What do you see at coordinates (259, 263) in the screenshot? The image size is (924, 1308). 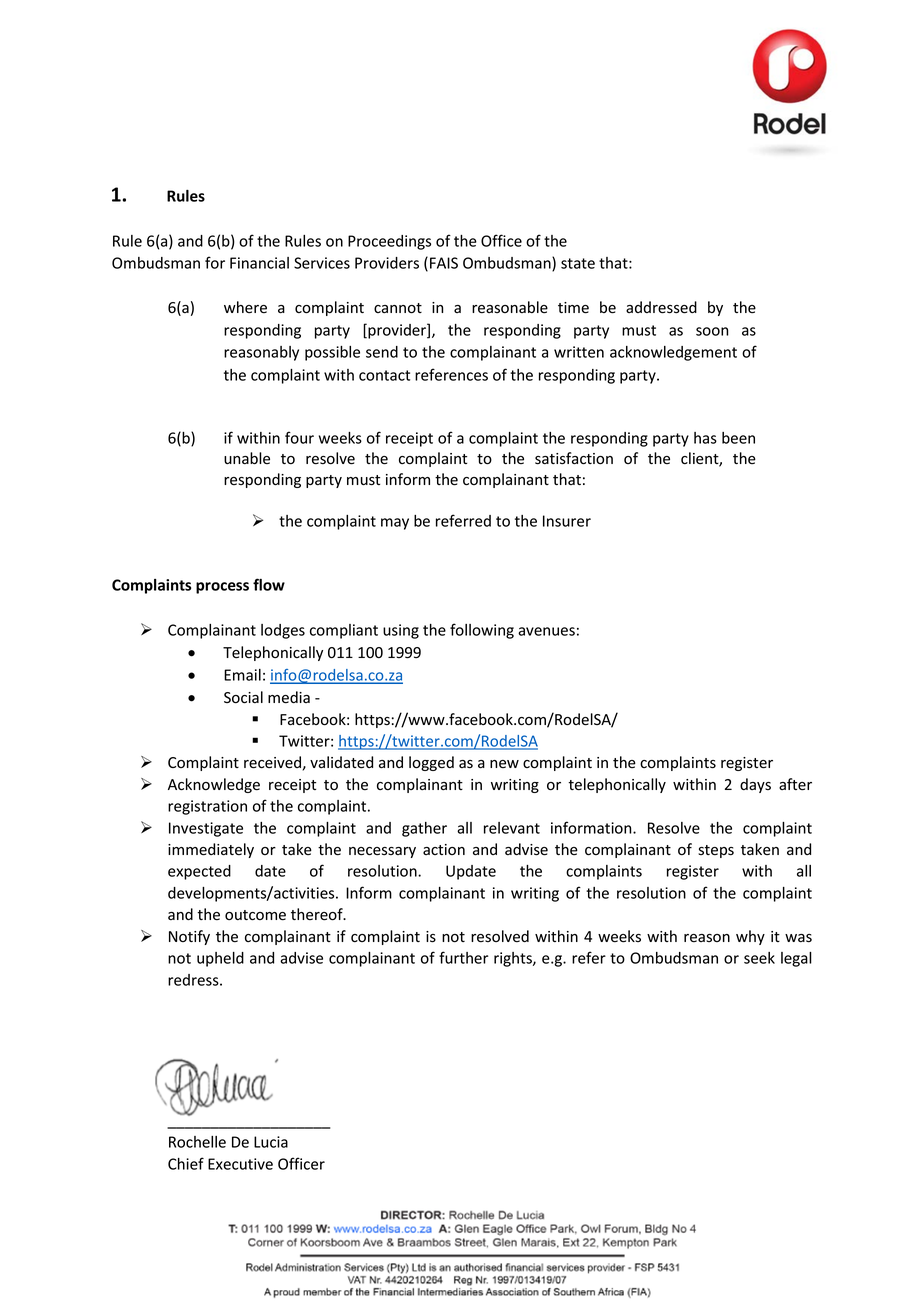 I see `Financial` at bounding box center [259, 263].
